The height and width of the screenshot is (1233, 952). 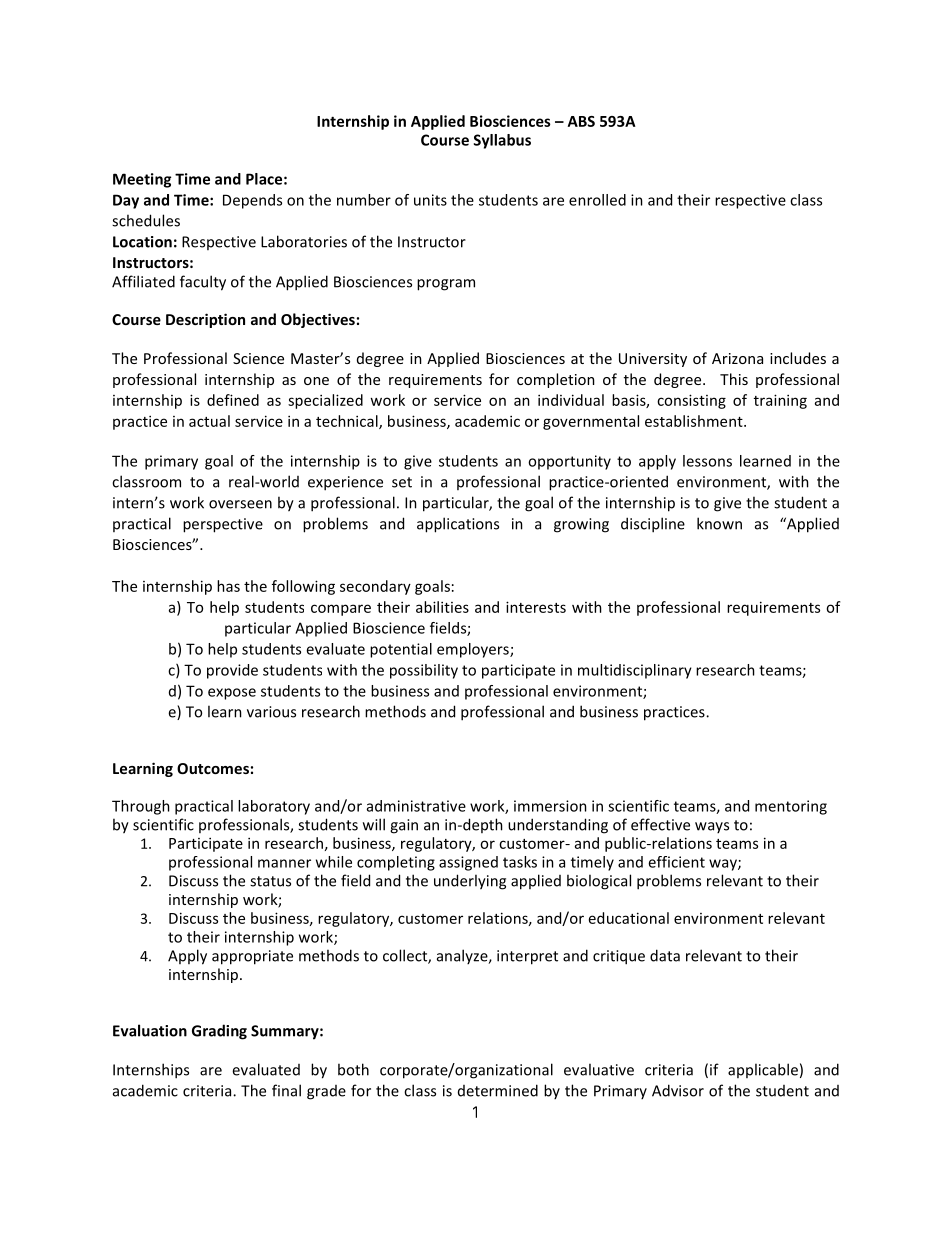 I want to click on has, so click(x=228, y=586).
